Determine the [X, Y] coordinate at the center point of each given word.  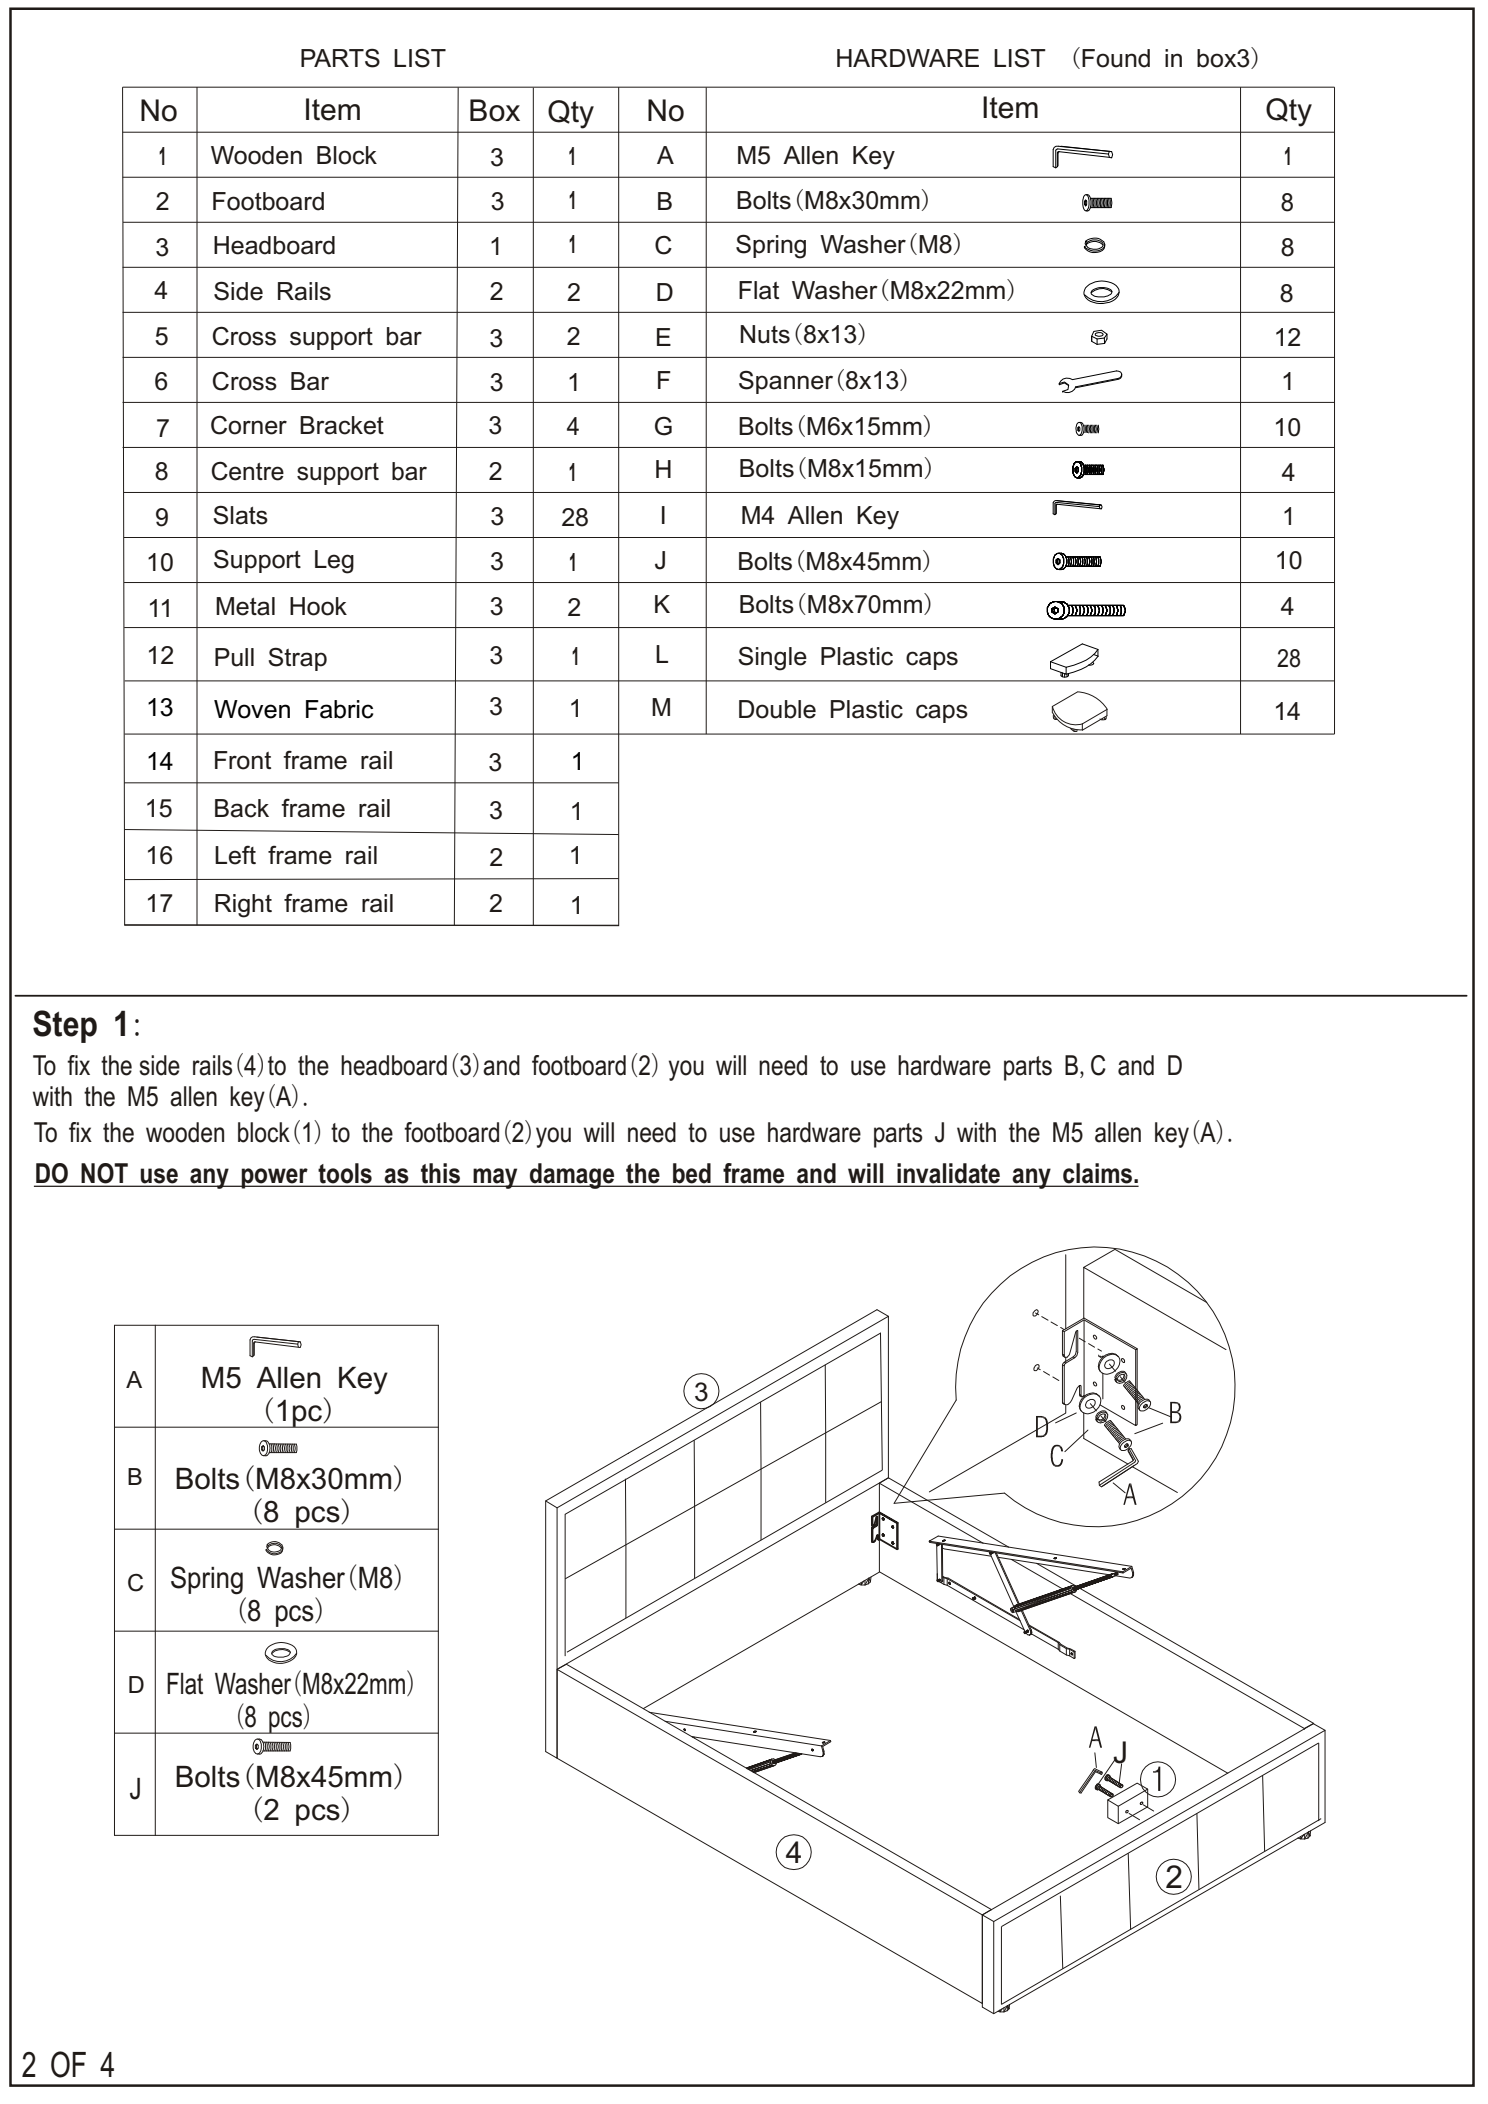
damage [572, 1176]
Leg [334, 562]
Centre [248, 471]
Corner [249, 425]
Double [777, 709]
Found [1116, 58]
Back [242, 808]
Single [772, 659]
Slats [240, 515]
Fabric [339, 709]
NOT [105, 1173]
